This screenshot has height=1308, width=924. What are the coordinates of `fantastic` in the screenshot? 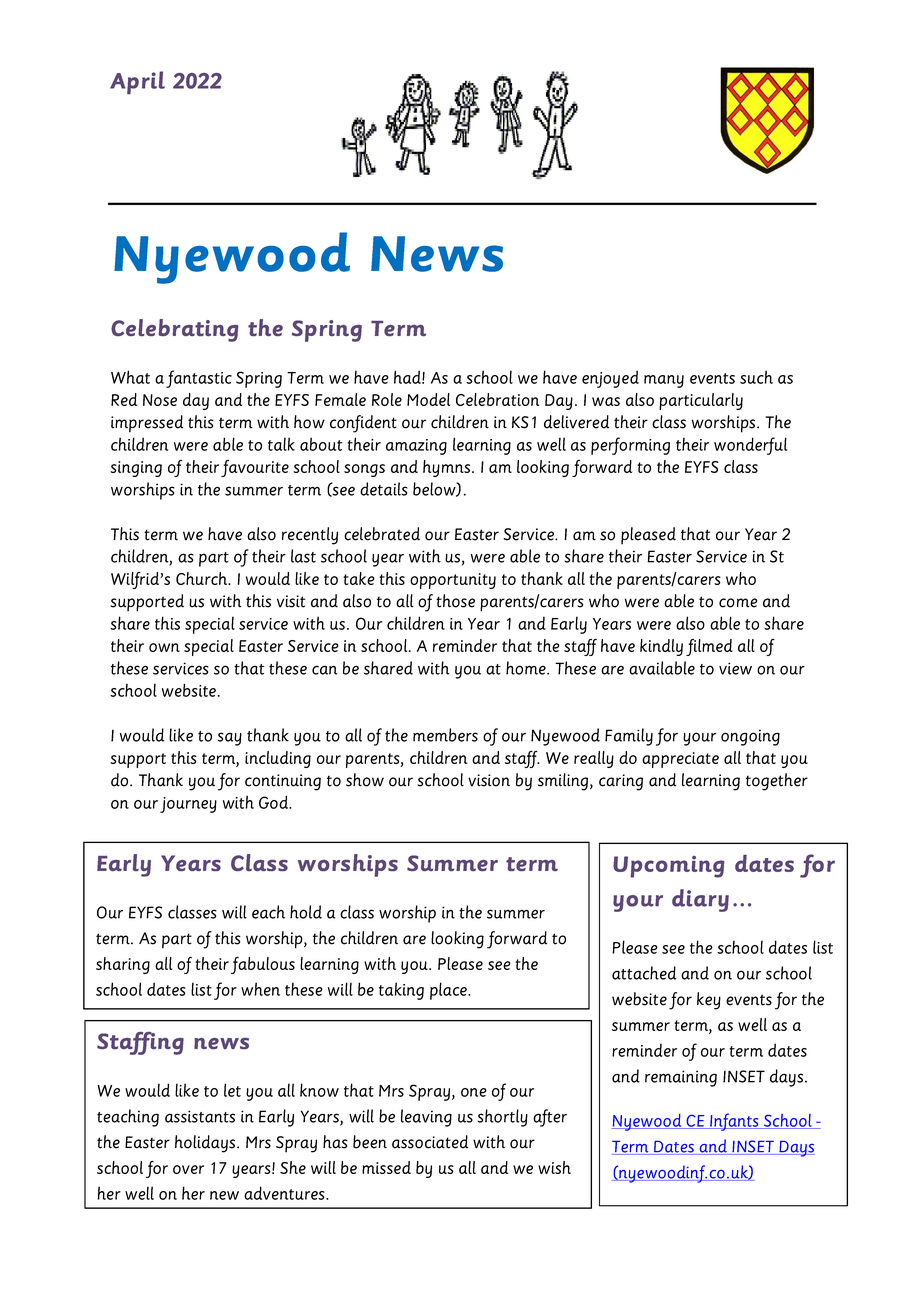 It's located at (199, 379).
